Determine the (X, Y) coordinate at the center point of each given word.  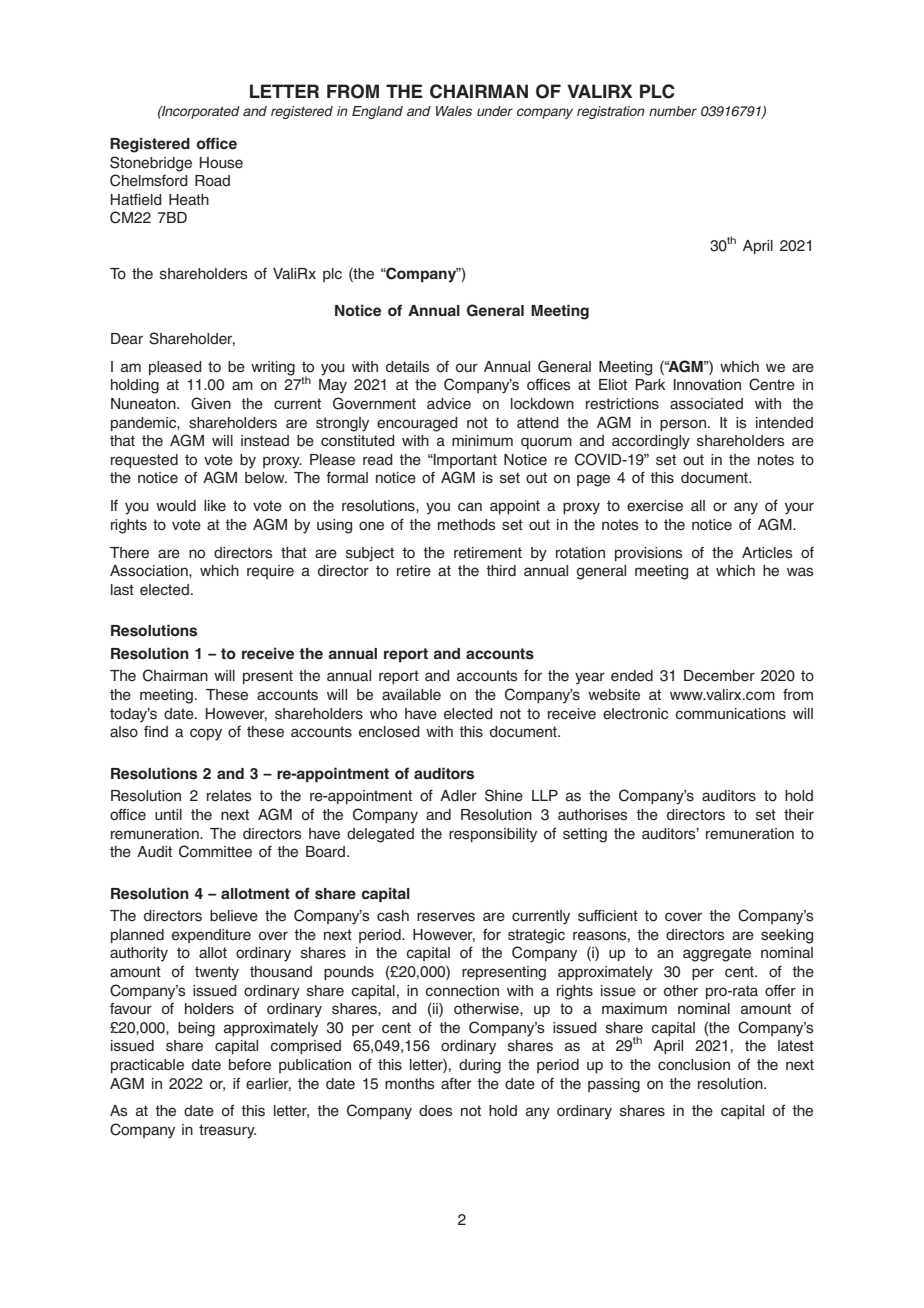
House (221, 163)
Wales (454, 111)
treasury (227, 1131)
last (122, 590)
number (673, 111)
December (719, 676)
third (501, 571)
